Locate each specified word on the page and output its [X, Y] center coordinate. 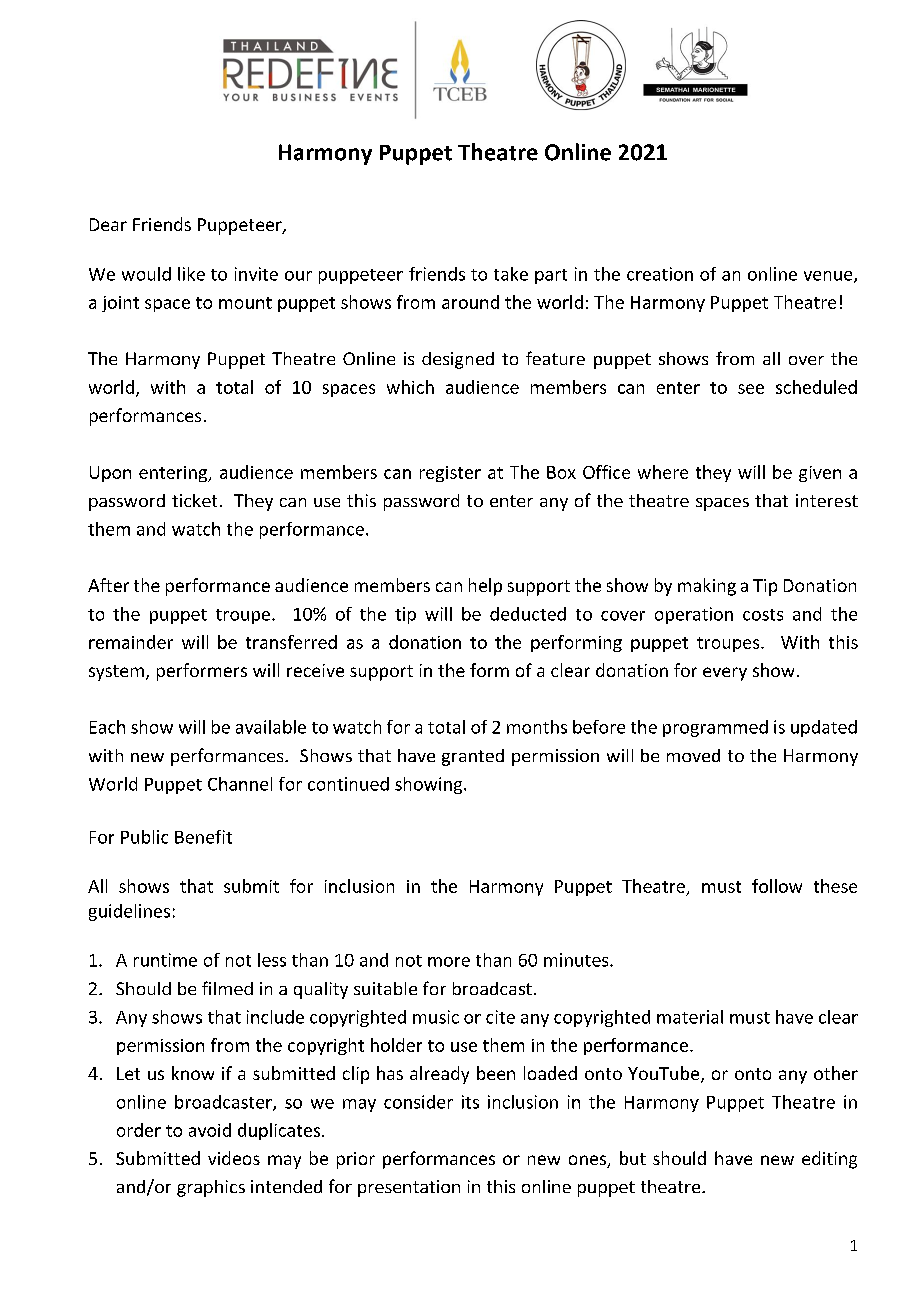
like [191, 274]
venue [829, 277]
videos [234, 1158]
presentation [409, 1188]
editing [829, 1160]
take [511, 274]
